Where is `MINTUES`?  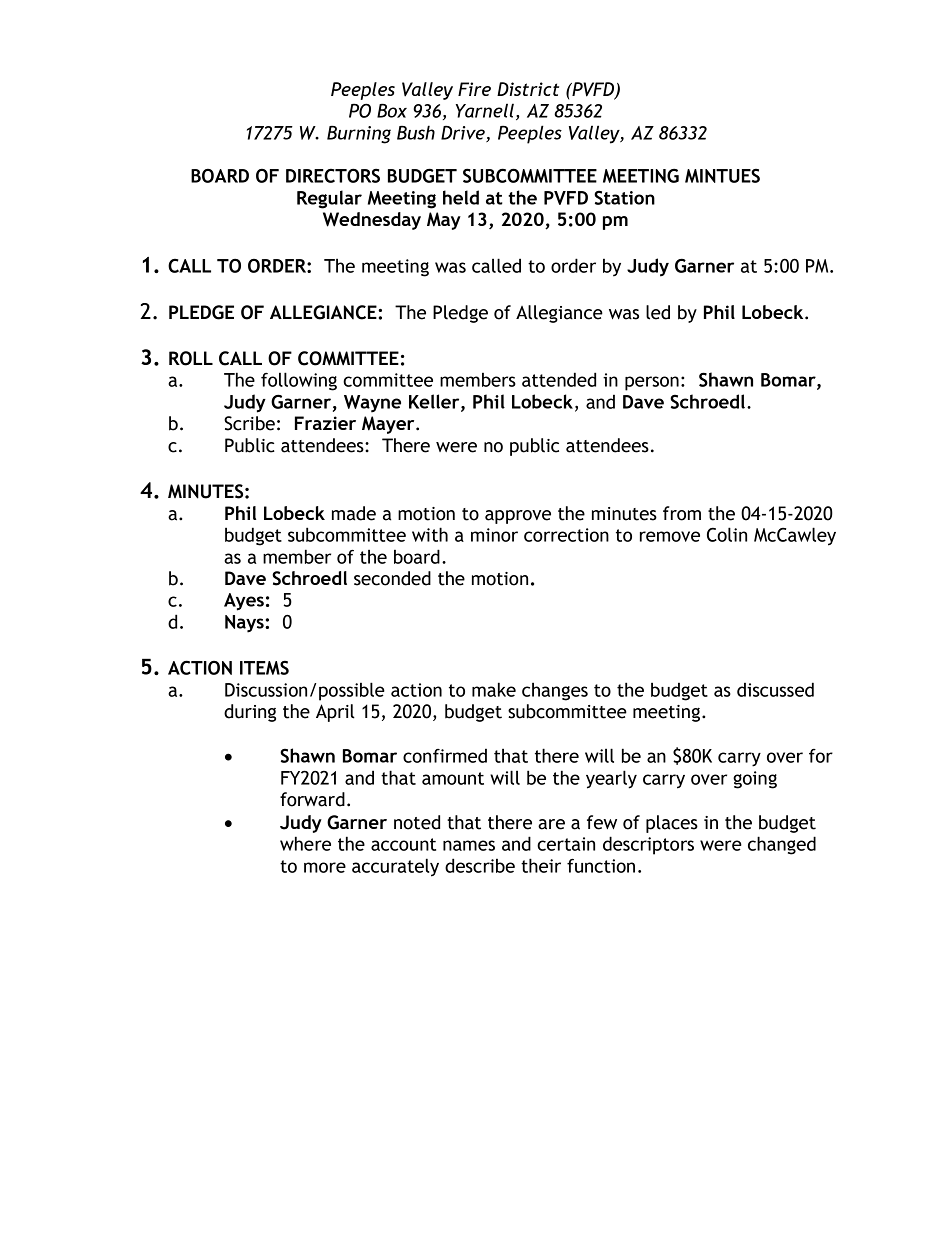 MINTUES is located at coordinates (722, 176).
